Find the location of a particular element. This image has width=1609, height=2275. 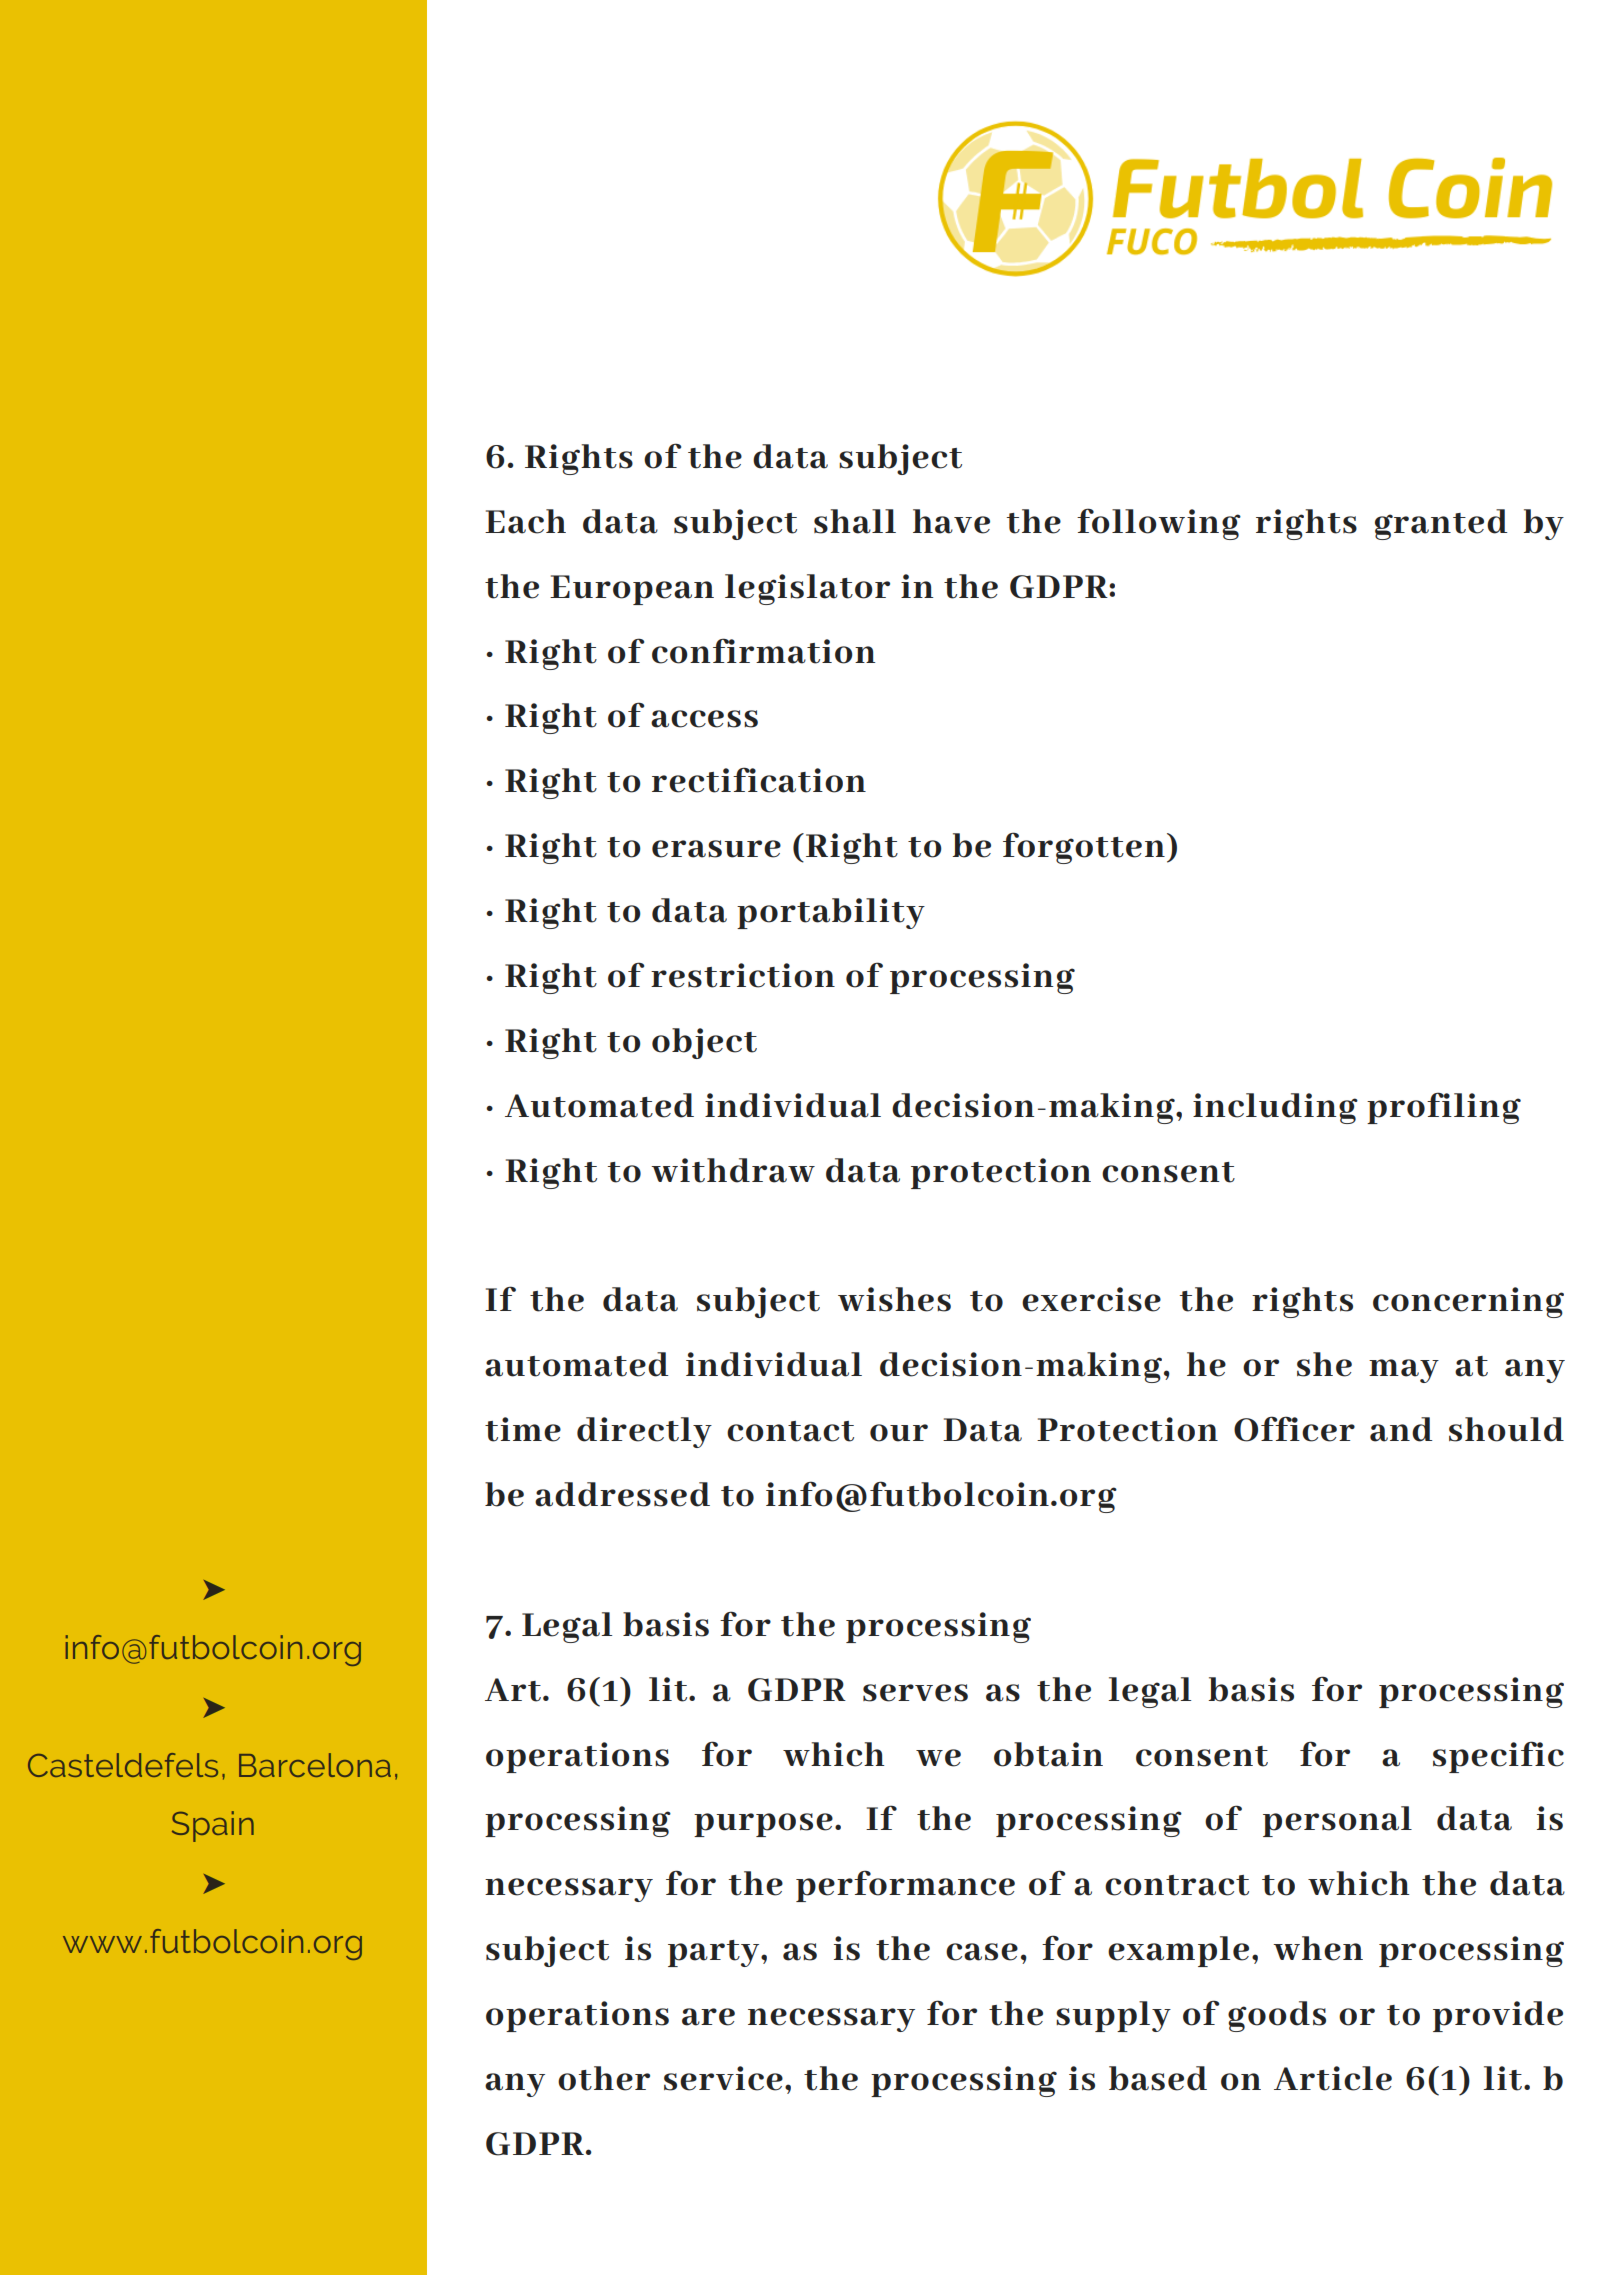

concerning is located at coordinates (1468, 1302).
